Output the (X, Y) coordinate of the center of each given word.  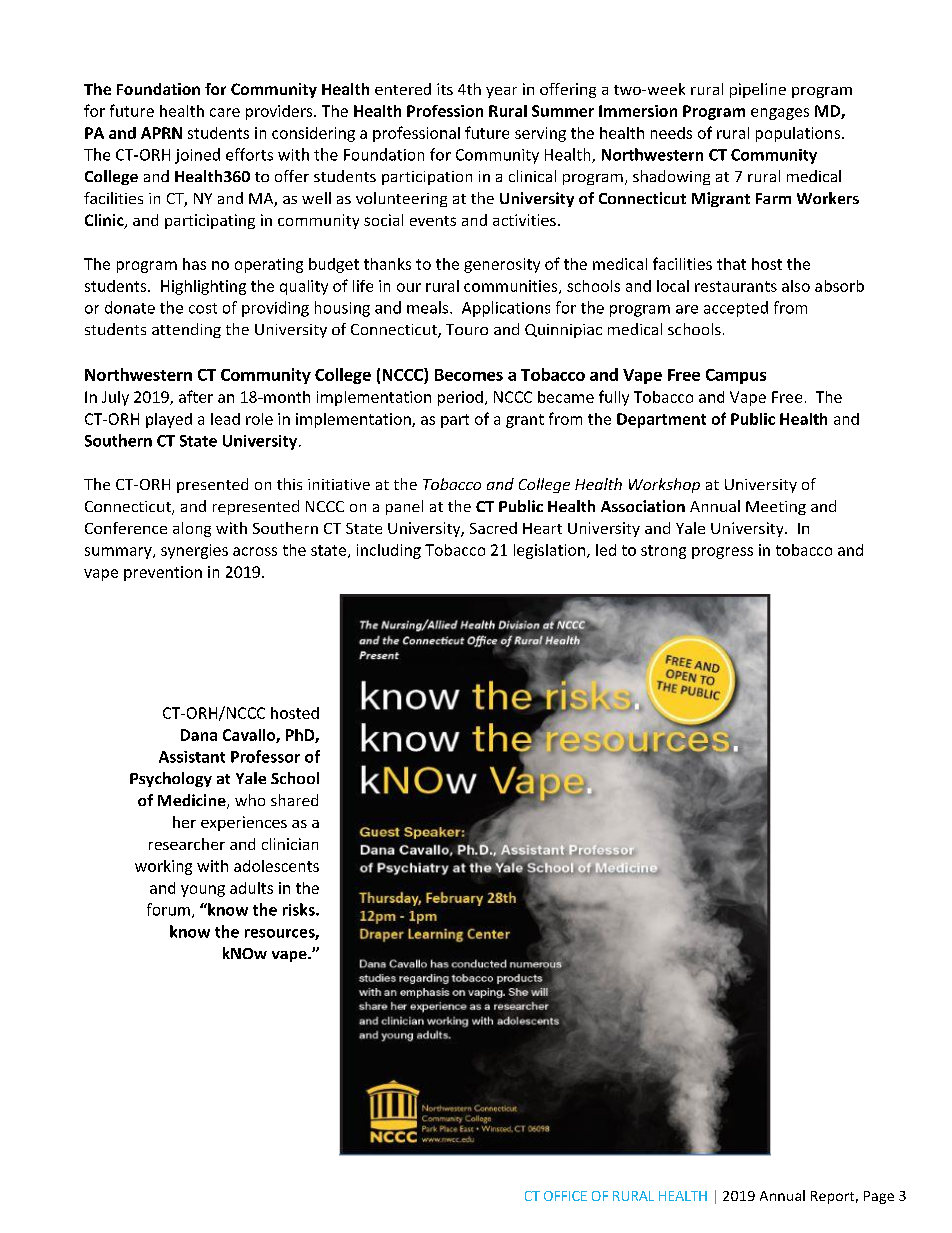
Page (879, 1197)
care (225, 112)
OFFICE (565, 1196)
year (501, 92)
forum (168, 909)
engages (780, 114)
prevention (163, 573)
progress (722, 553)
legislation (551, 551)
